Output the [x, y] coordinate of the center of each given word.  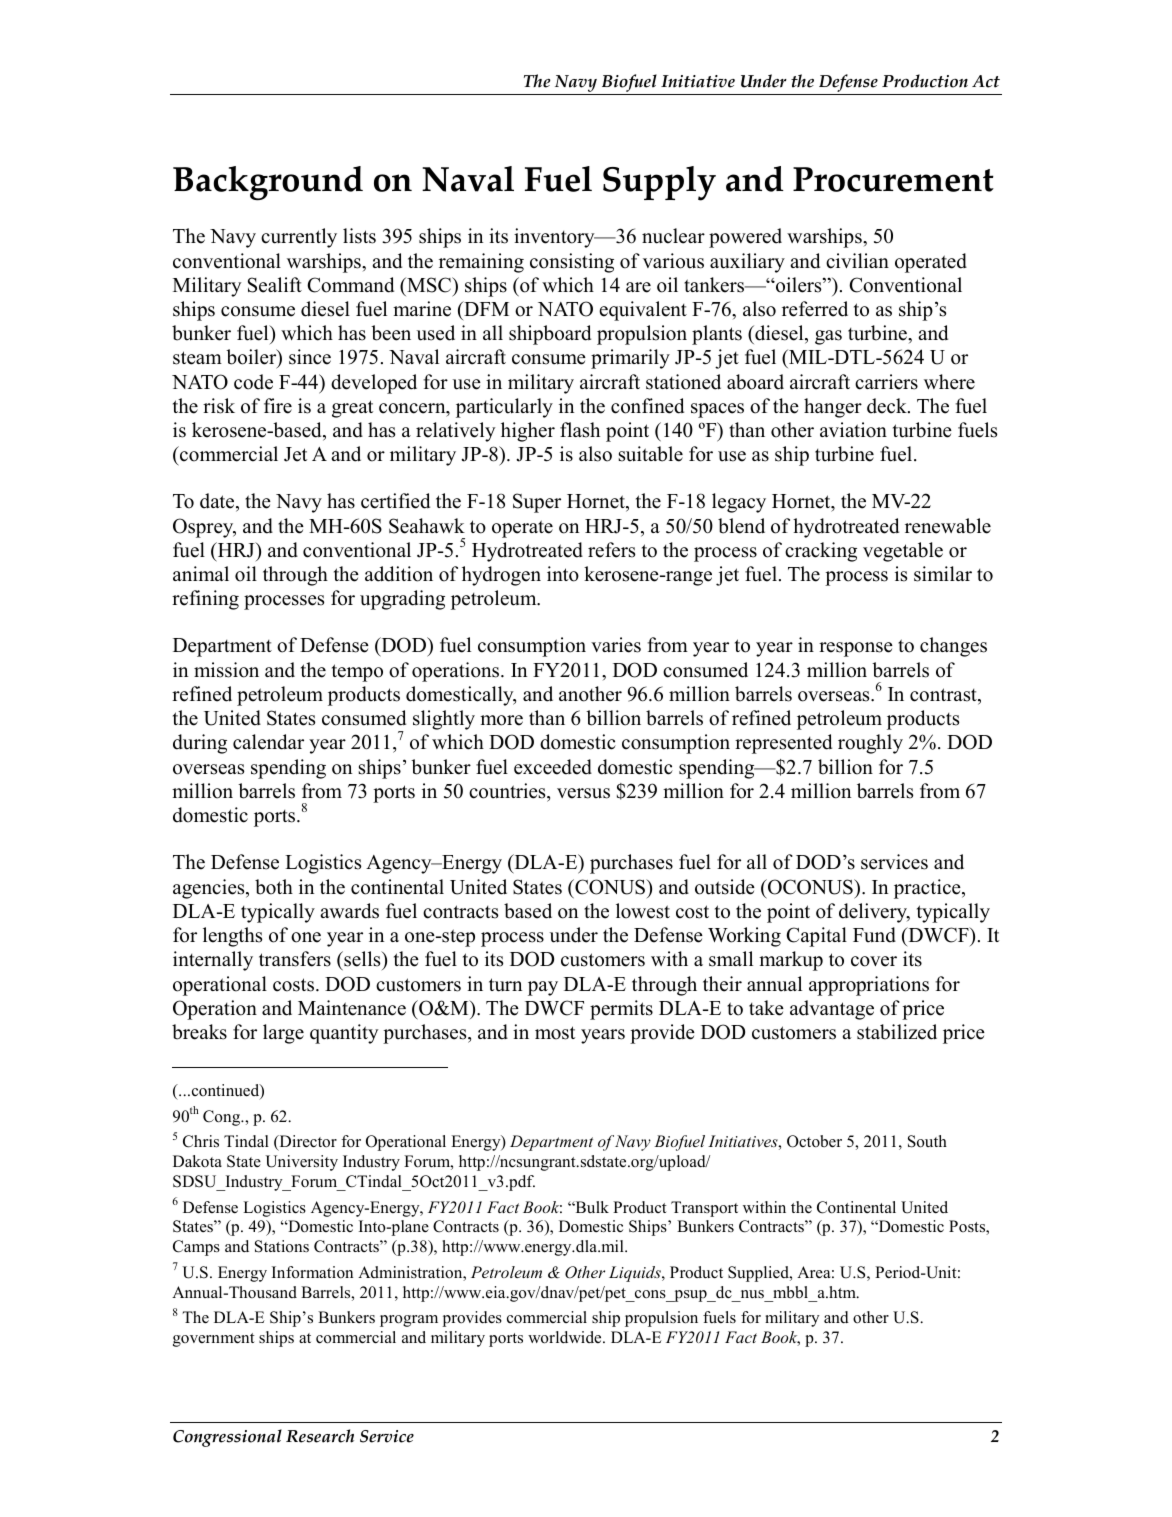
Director [307, 1143]
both [274, 887]
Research [320, 1436]
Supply [659, 183]
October [814, 1141]
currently [299, 238]
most [555, 1033]
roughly [870, 744]
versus [583, 793]
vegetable [903, 552]
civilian [857, 261]
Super [537, 503]
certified [395, 501]
